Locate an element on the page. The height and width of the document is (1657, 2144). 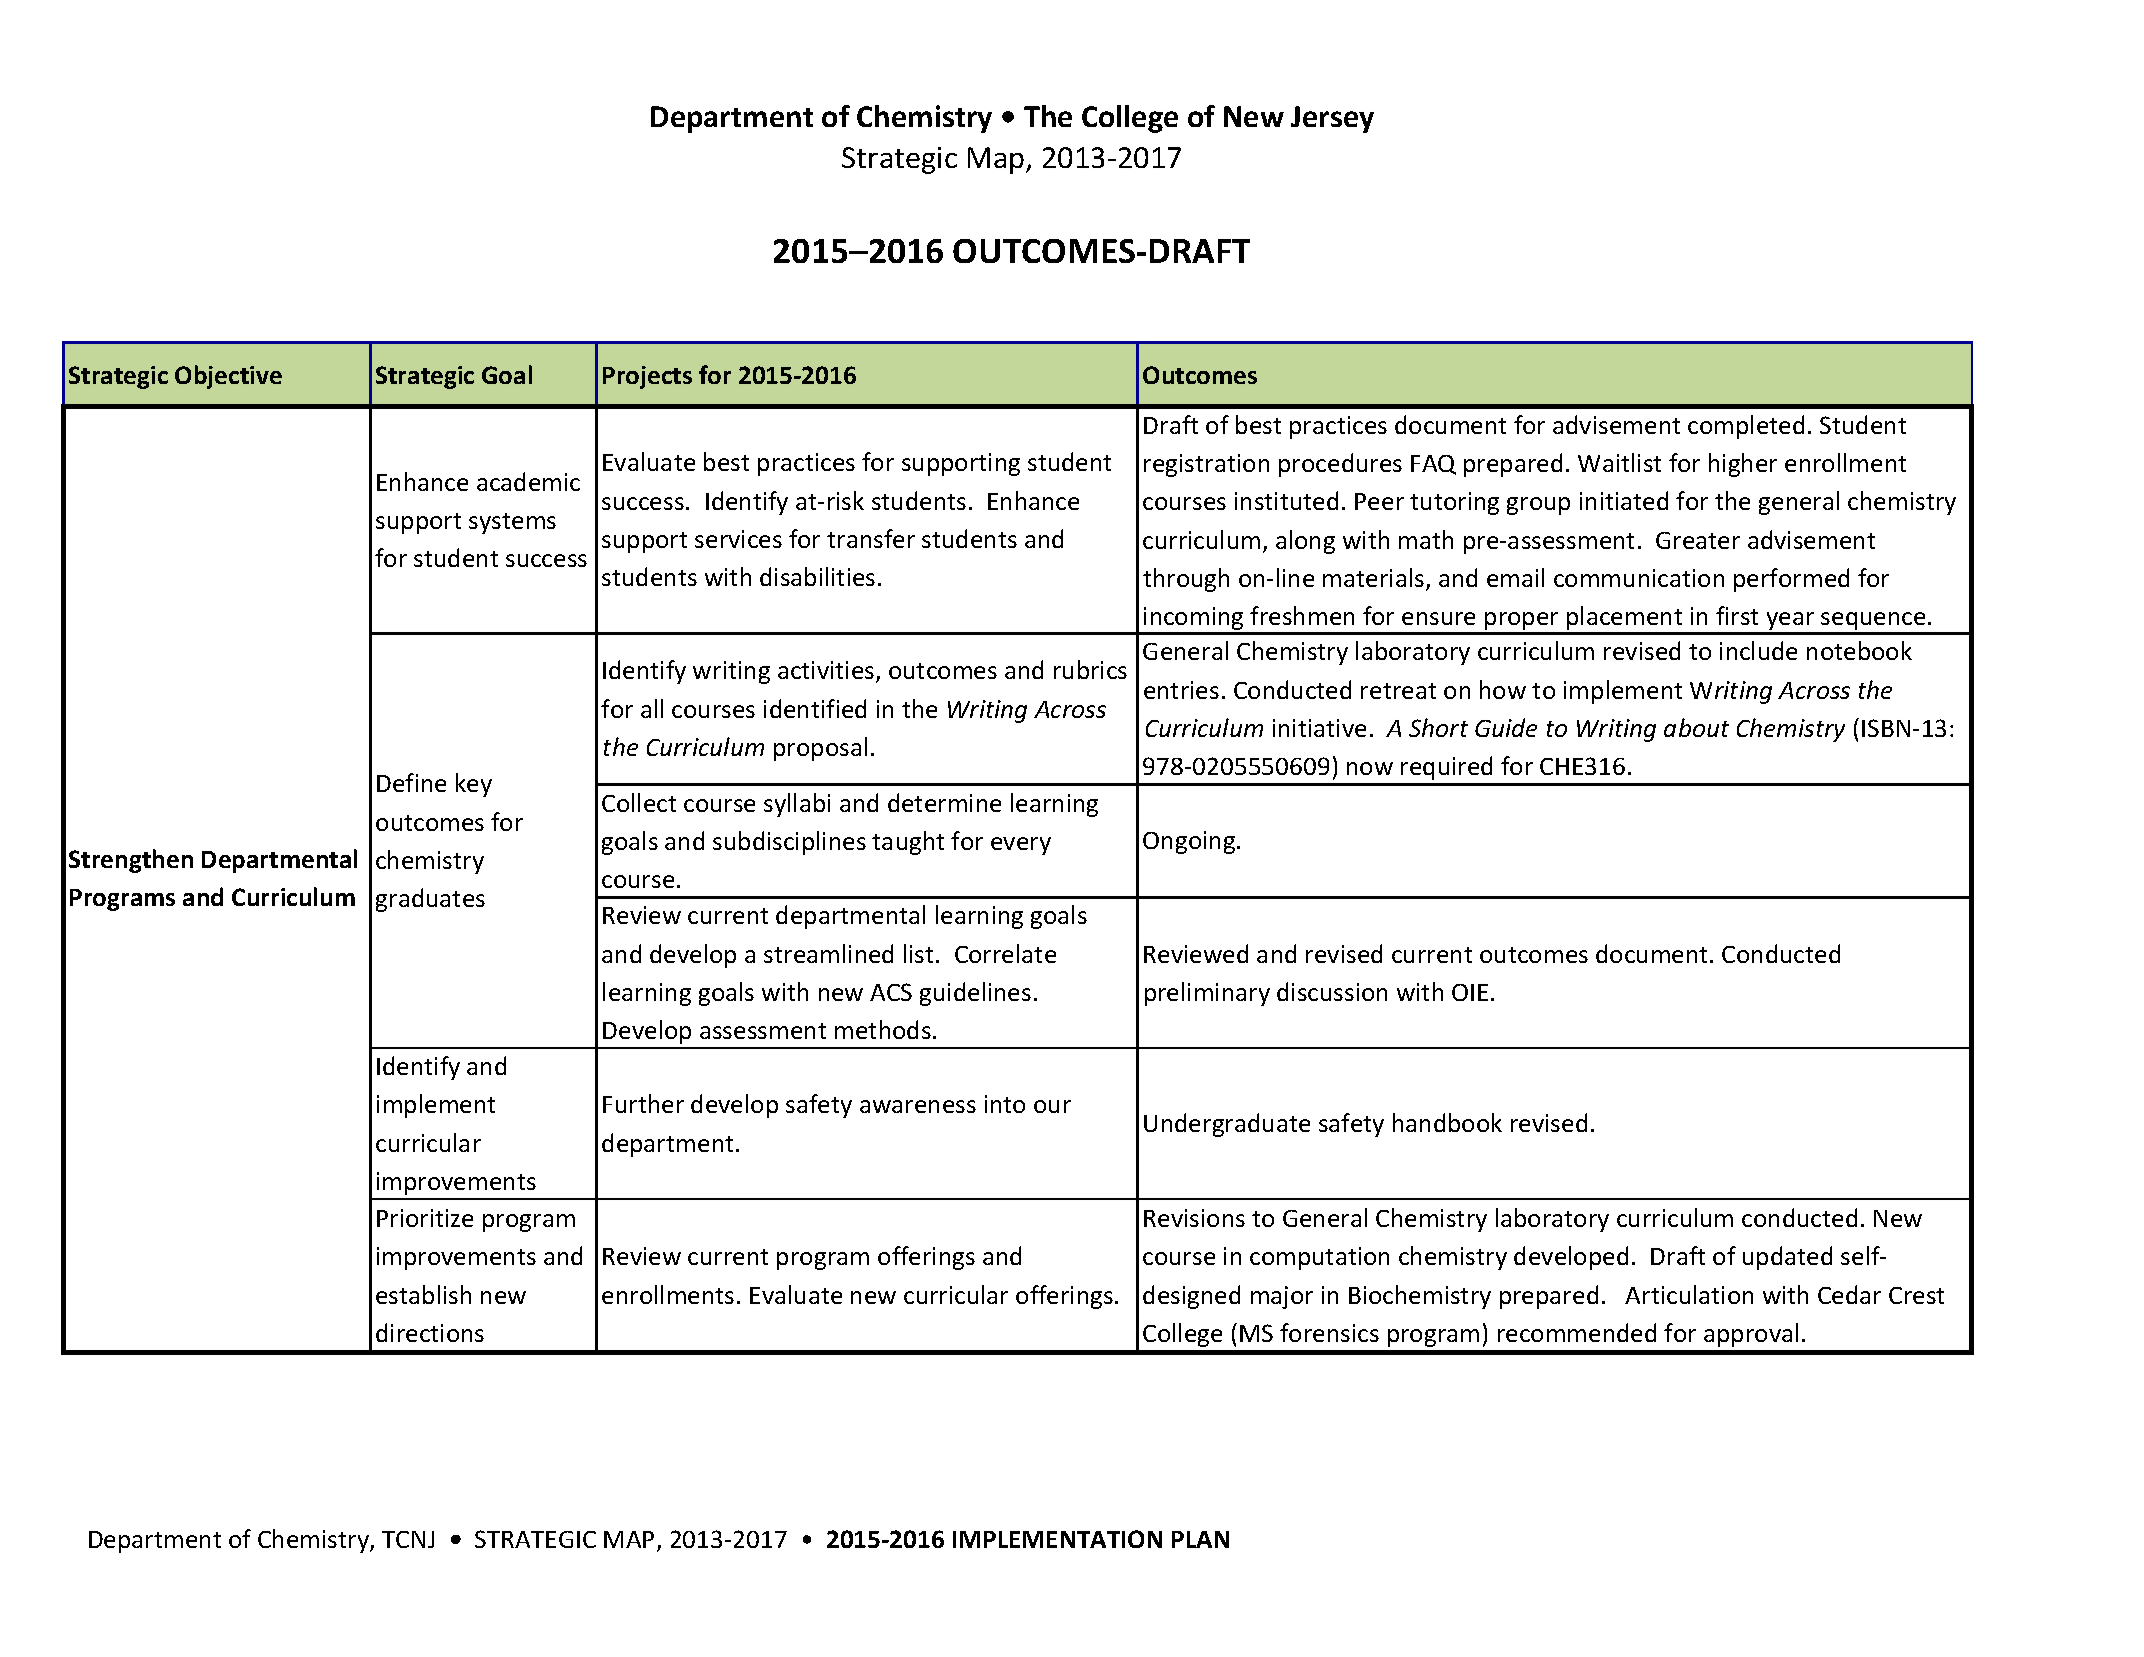
completed is located at coordinates (1746, 427).
